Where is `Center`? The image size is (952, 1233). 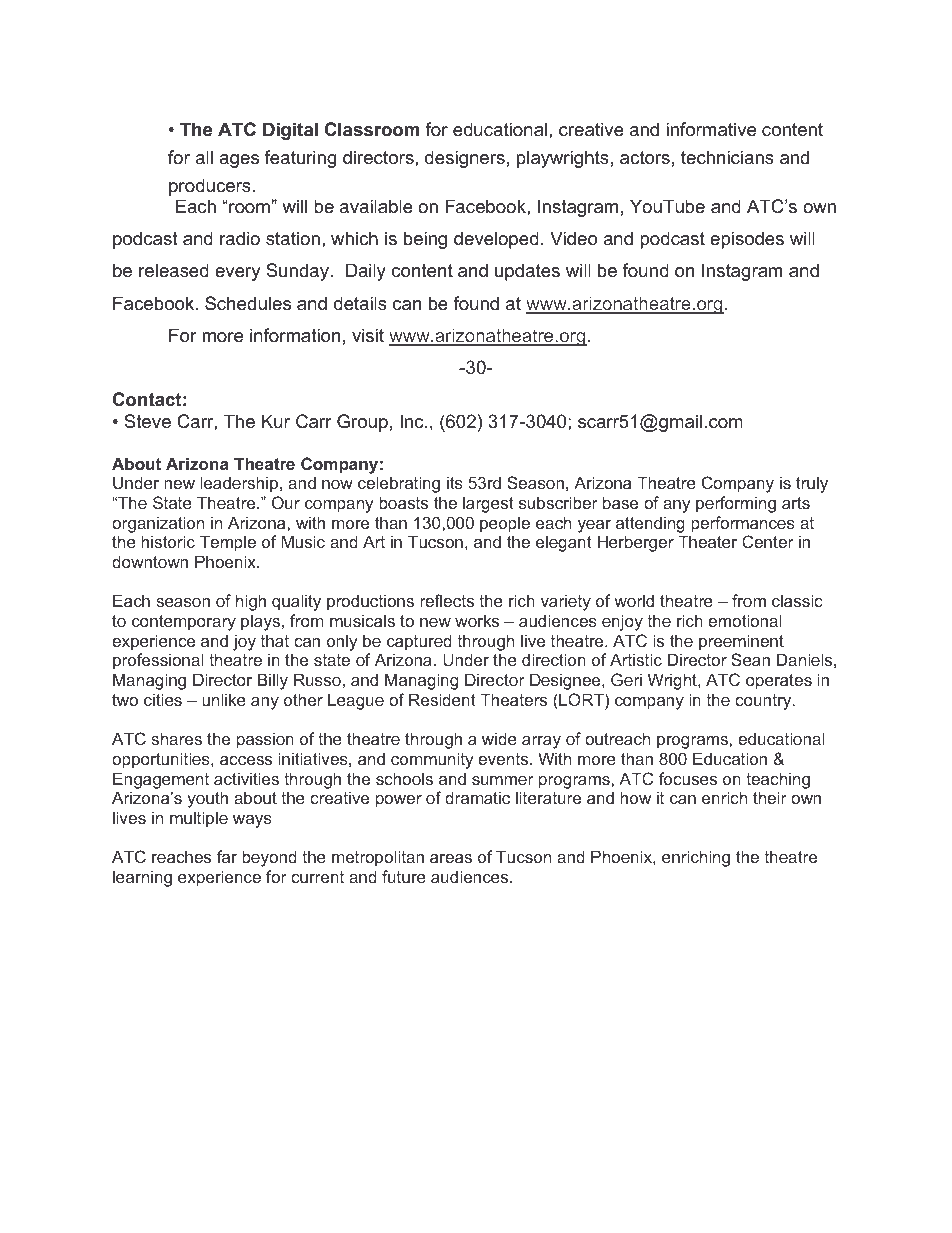 Center is located at coordinates (768, 541).
